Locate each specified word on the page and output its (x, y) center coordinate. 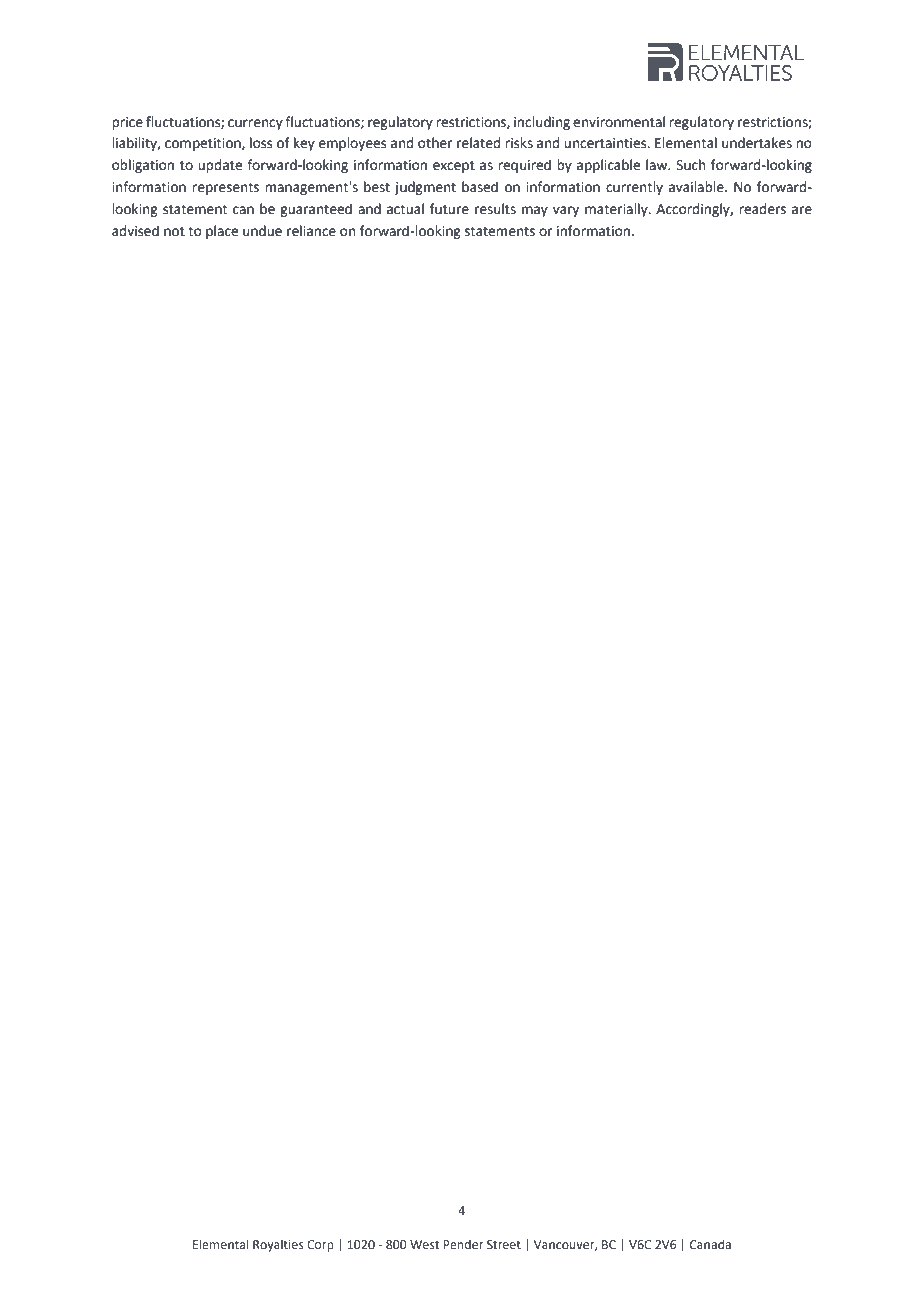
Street (504, 1244)
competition (204, 144)
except (454, 166)
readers (762, 209)
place (222, 232)
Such (690, 165)
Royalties (278, 1245)
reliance (311, 231)
